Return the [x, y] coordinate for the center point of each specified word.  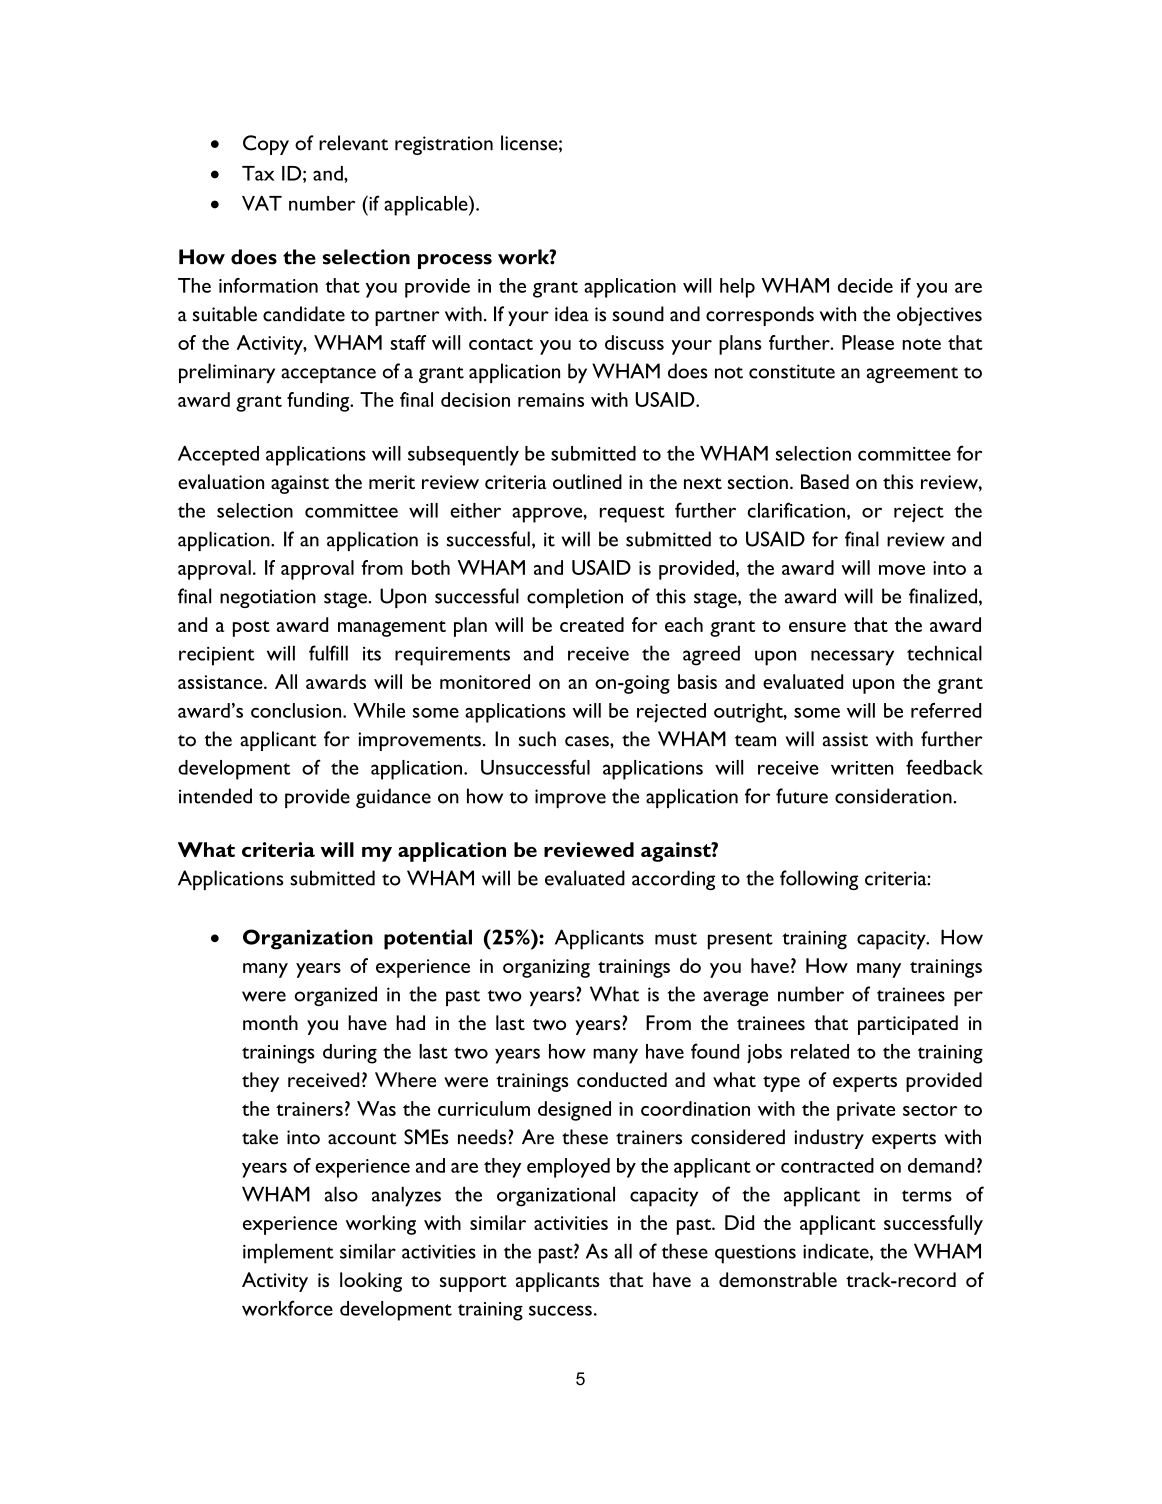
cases [588, 741]
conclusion [297, 710]
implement [288, 1253]
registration [444, 145]
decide [865, 285]
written [862, 768]
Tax [258, 173]
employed [568, 1168]
